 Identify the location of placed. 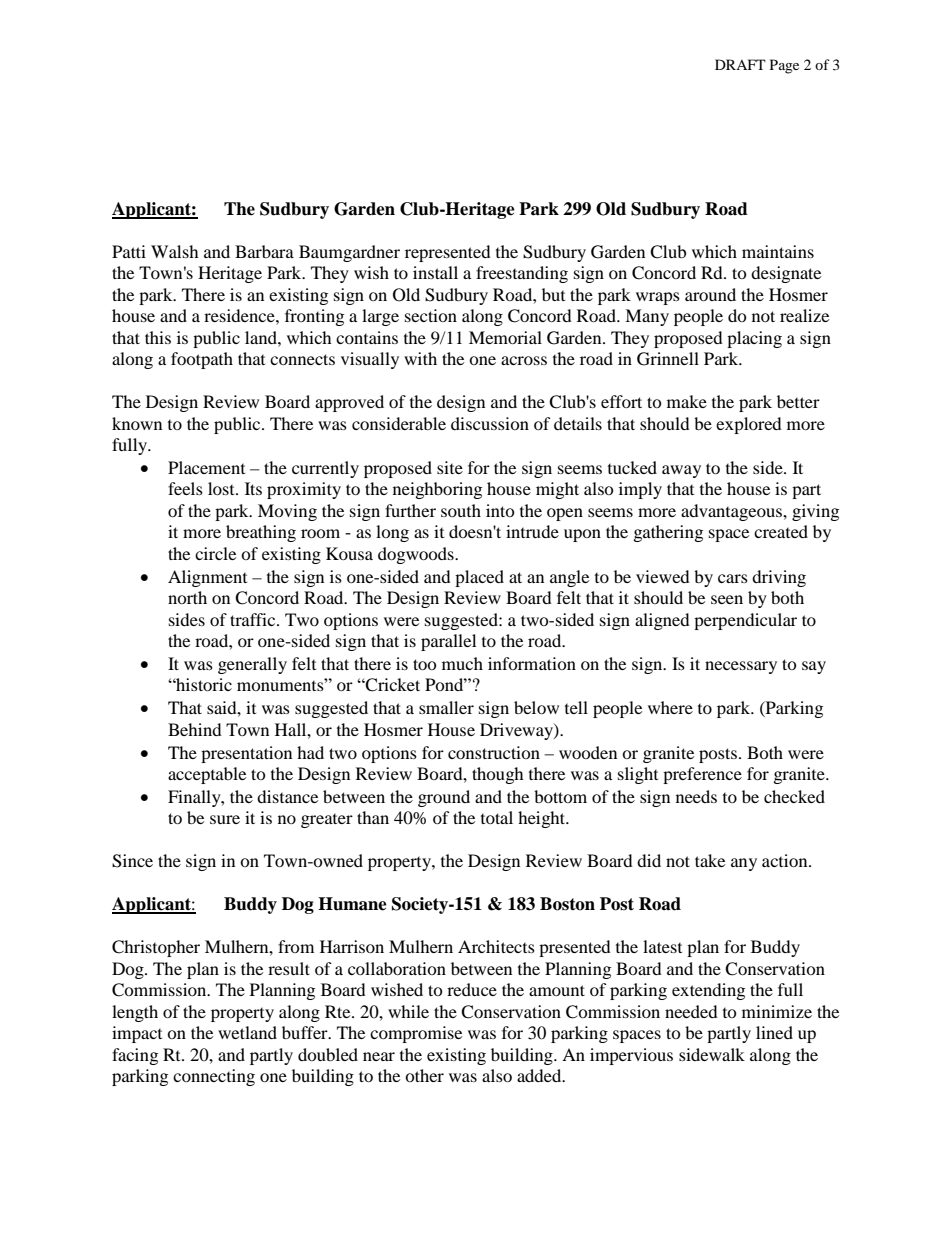
(479, 578).
